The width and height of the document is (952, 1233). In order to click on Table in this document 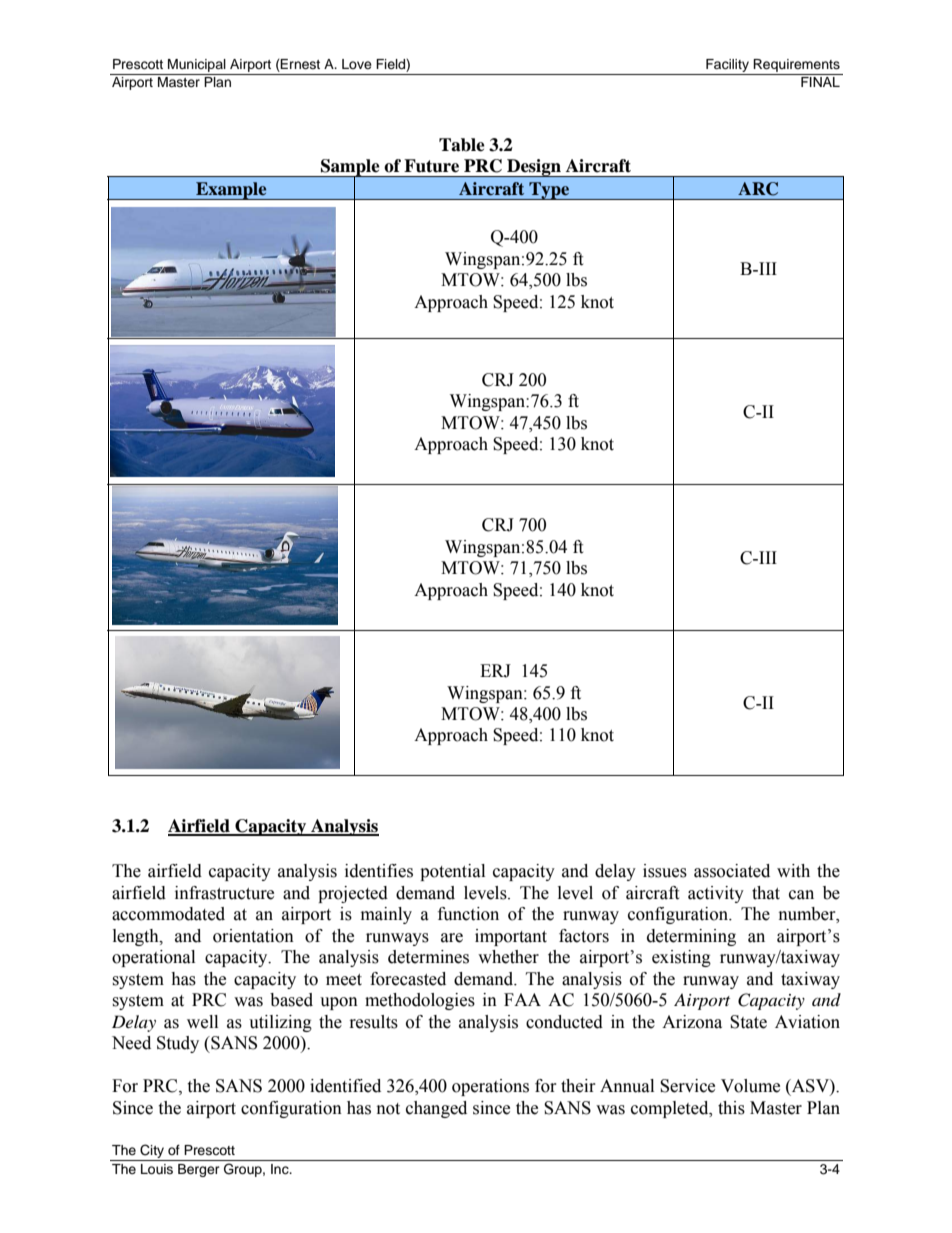, I will do `click(462, 145)`.
